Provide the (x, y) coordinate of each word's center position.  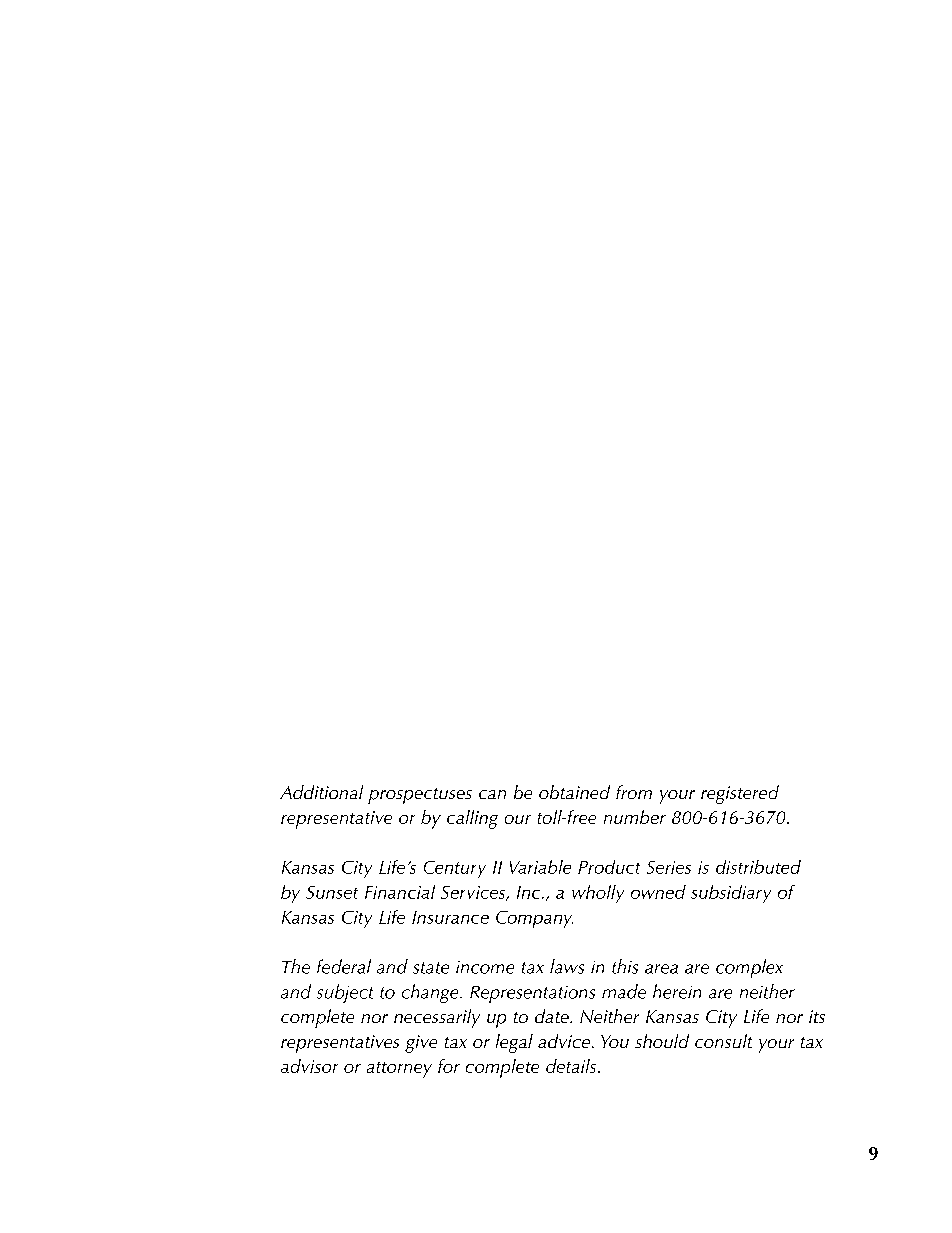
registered (740, 794)
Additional (321, 792)
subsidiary (731, 894)
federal (344, 966)
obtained (574, 792)
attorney (399, 1070)
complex (749, 968)
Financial (400, 892)
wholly (598, 894)
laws (567, 966)
